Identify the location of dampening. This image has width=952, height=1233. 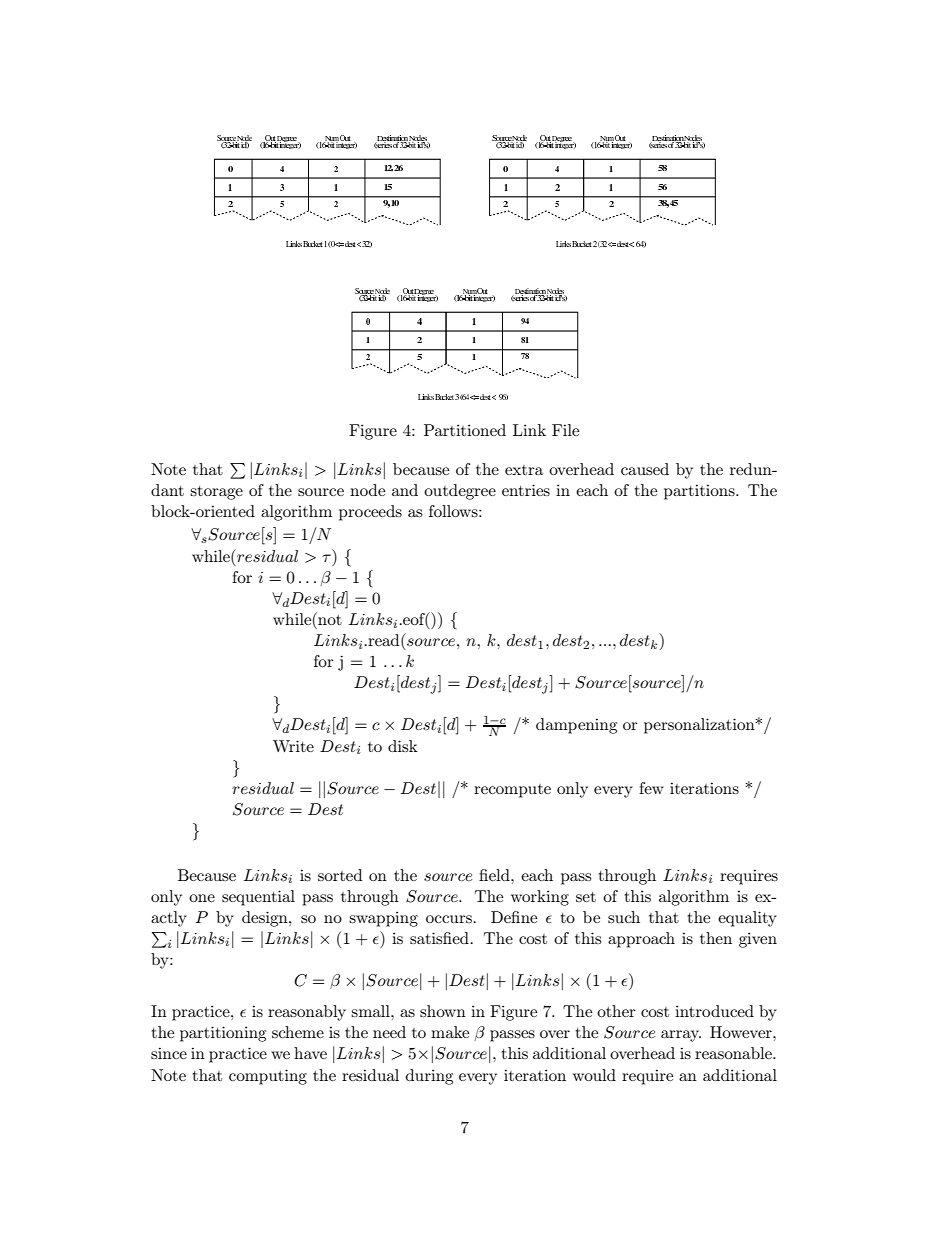
(576, 726).
